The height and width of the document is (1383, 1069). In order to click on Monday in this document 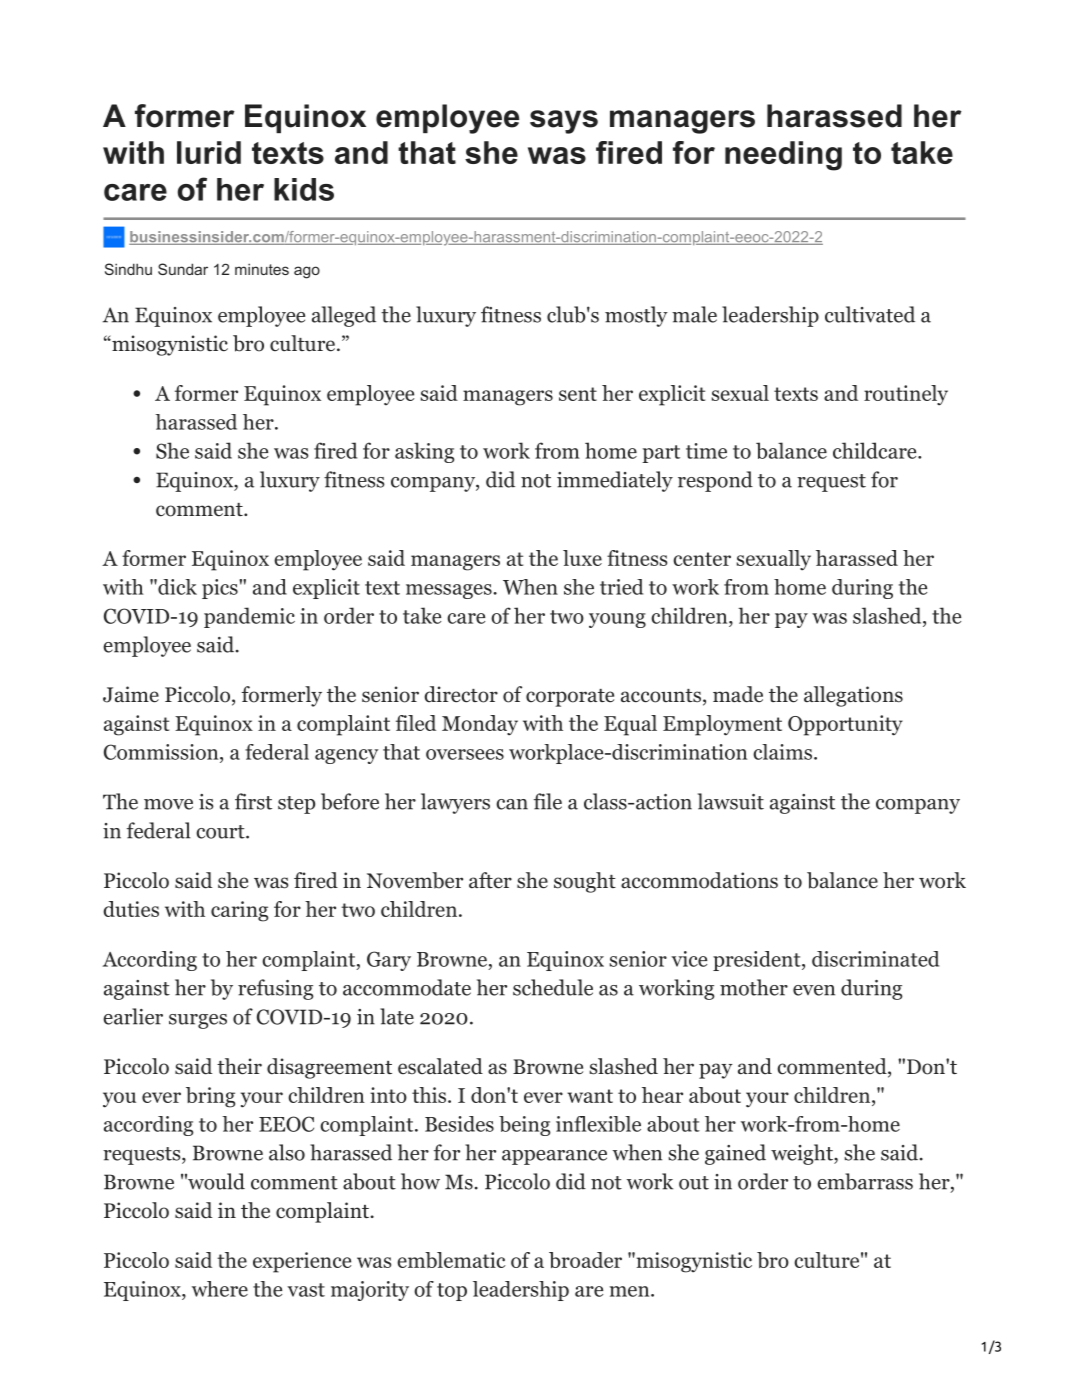, I will do `click(480, 725)`.
